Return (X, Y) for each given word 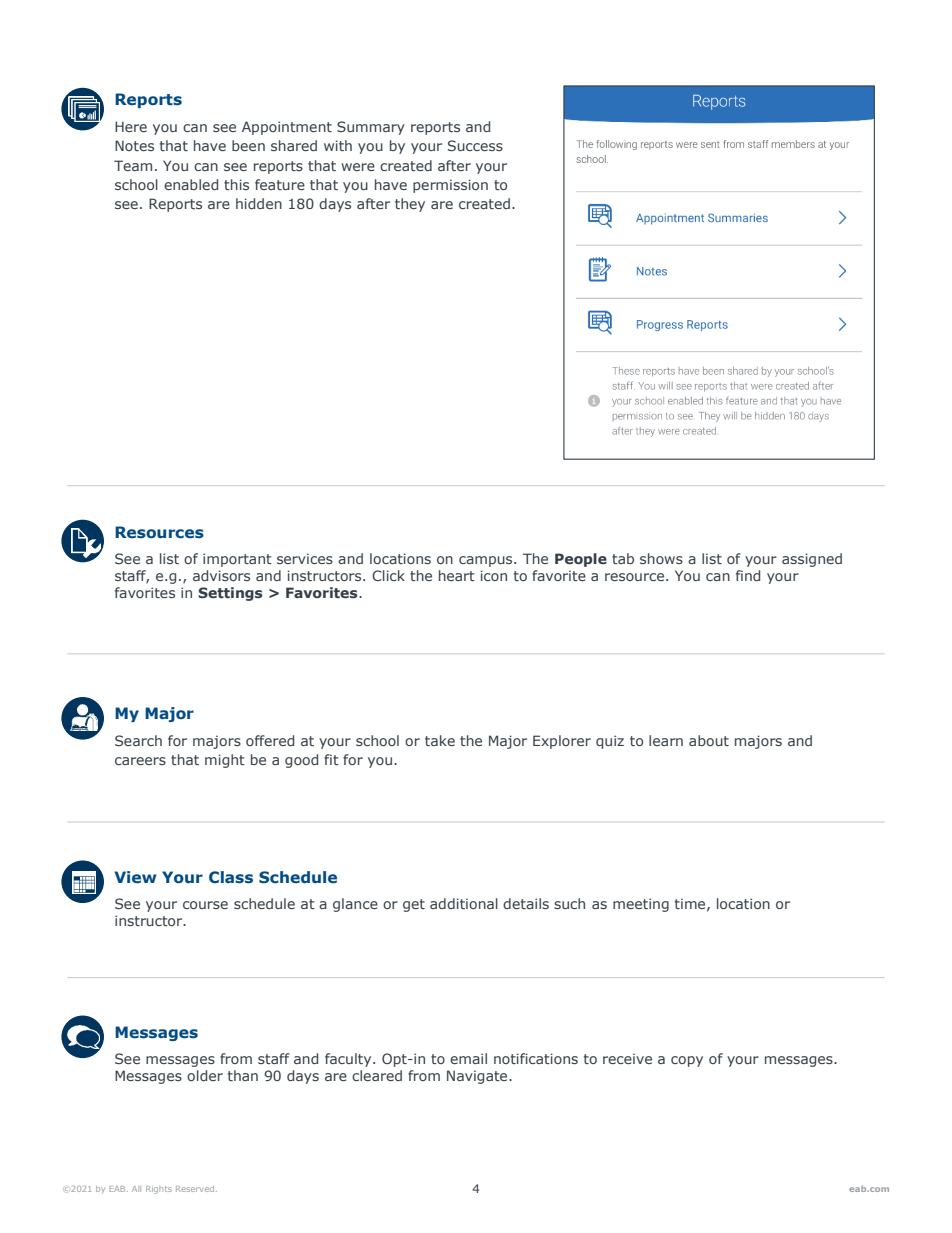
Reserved (195, 1189)
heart (457, 575)
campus (487, 561)
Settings (230, 594)
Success (475, 145)
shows (661, 558)
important (237, 560)
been (248, 145)
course (205, 905)
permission (450, 186)
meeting (641, 905)
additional (464, 903)
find (748, 575)
